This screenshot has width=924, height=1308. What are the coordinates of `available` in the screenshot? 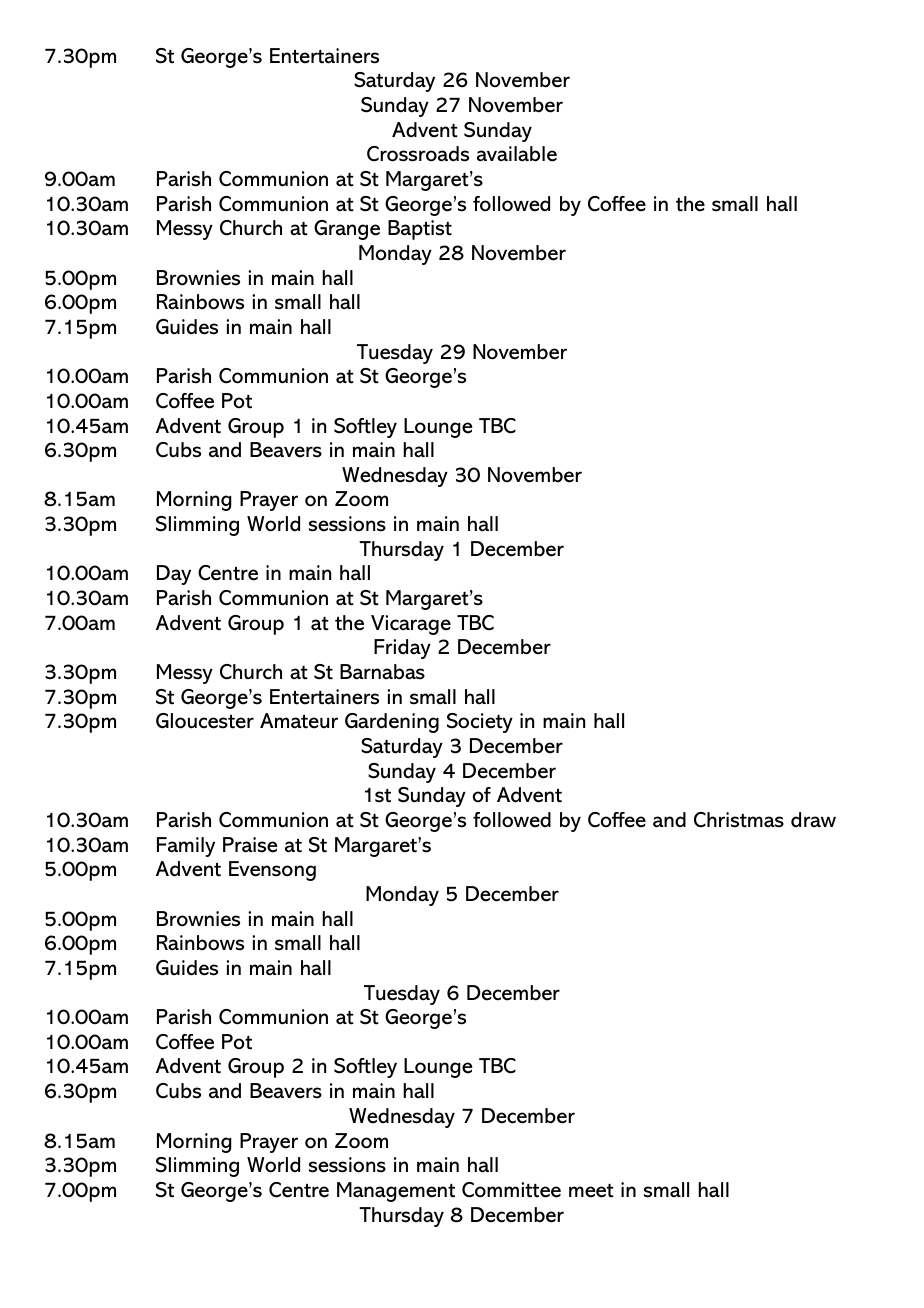 It's located at (517, 154).
